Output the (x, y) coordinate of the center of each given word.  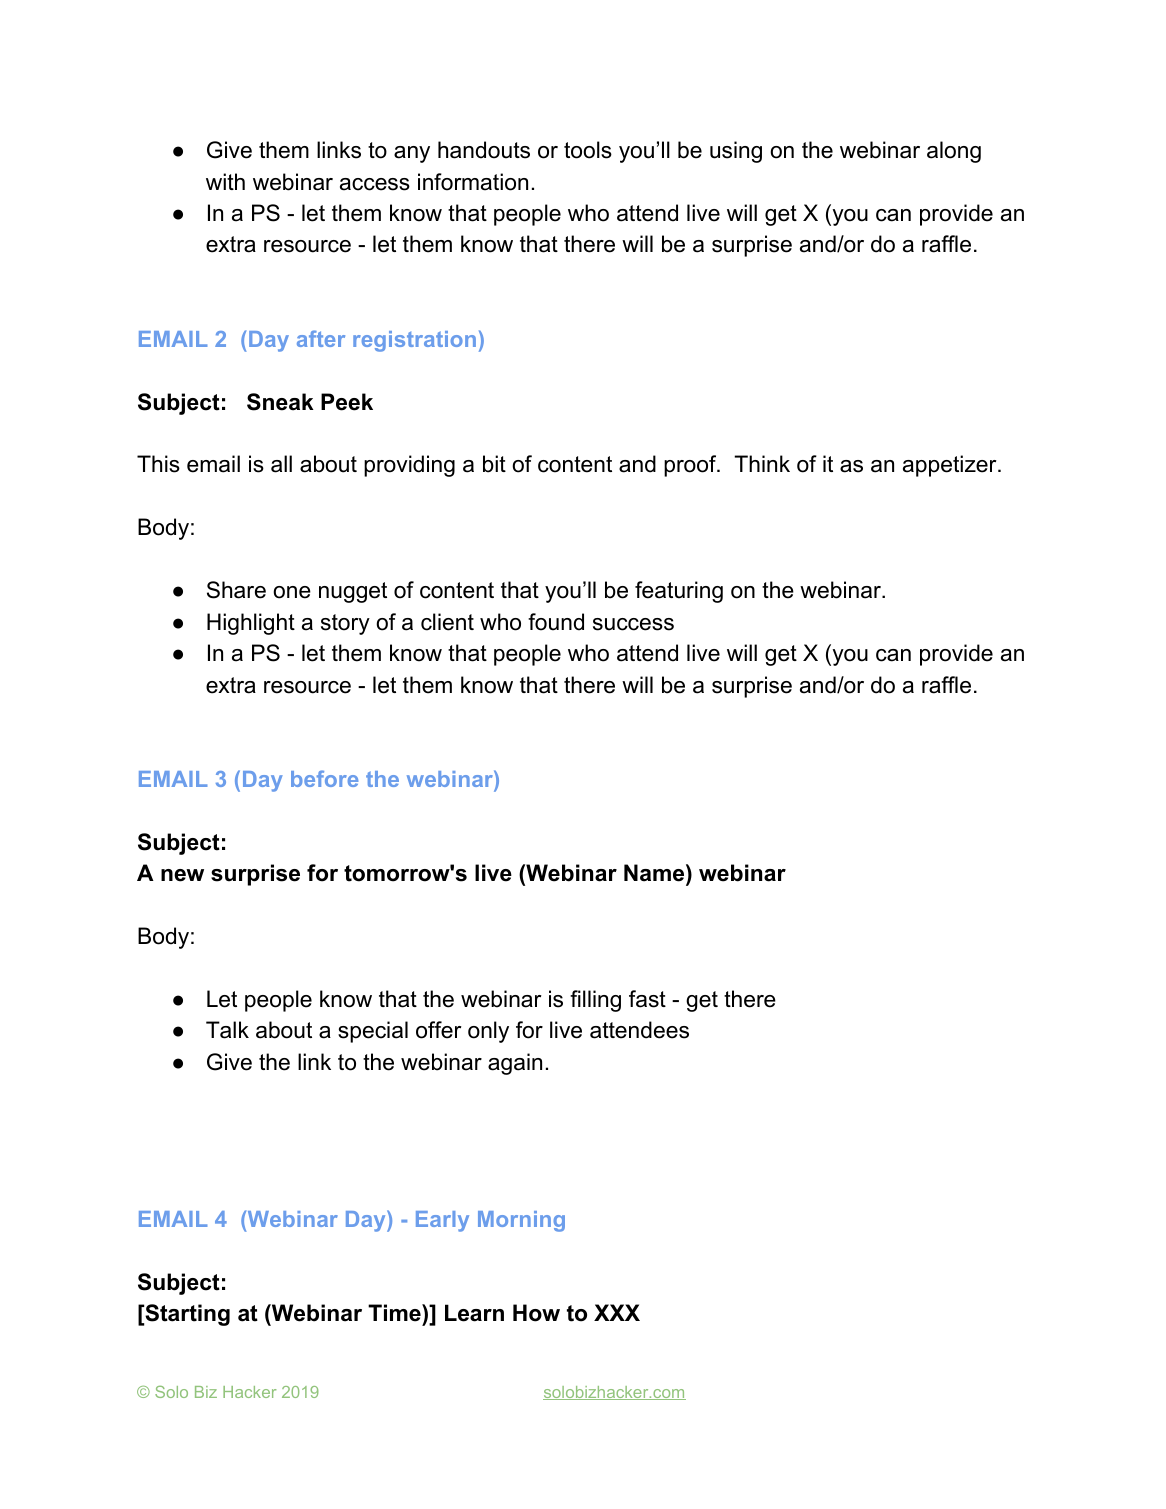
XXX (617, 1312)
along (954, 152)
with (225, 181)
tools (588, 150)
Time (395, 1313)
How (536, 1313)
